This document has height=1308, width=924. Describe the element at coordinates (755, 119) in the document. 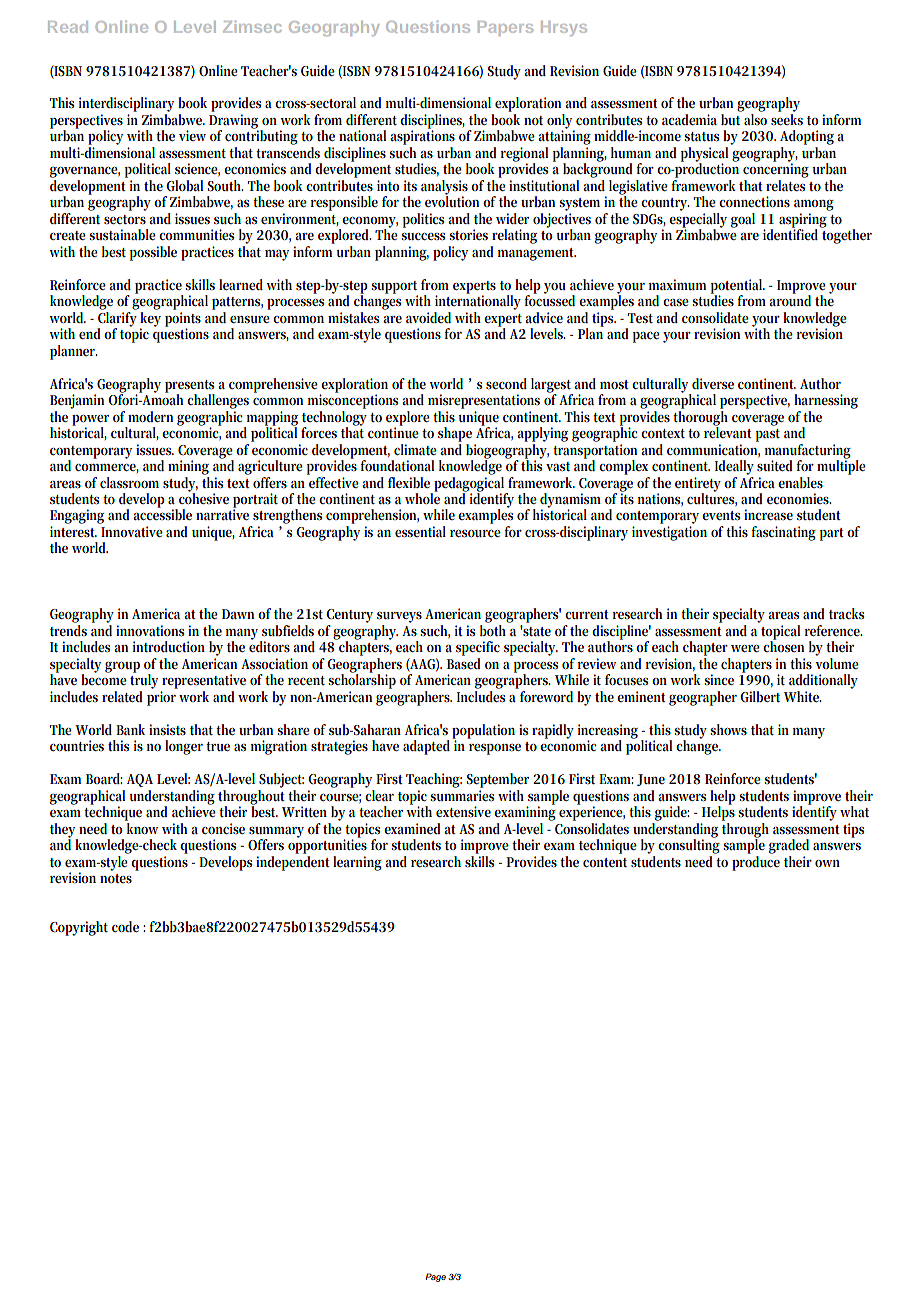

I see `also` at that location.
